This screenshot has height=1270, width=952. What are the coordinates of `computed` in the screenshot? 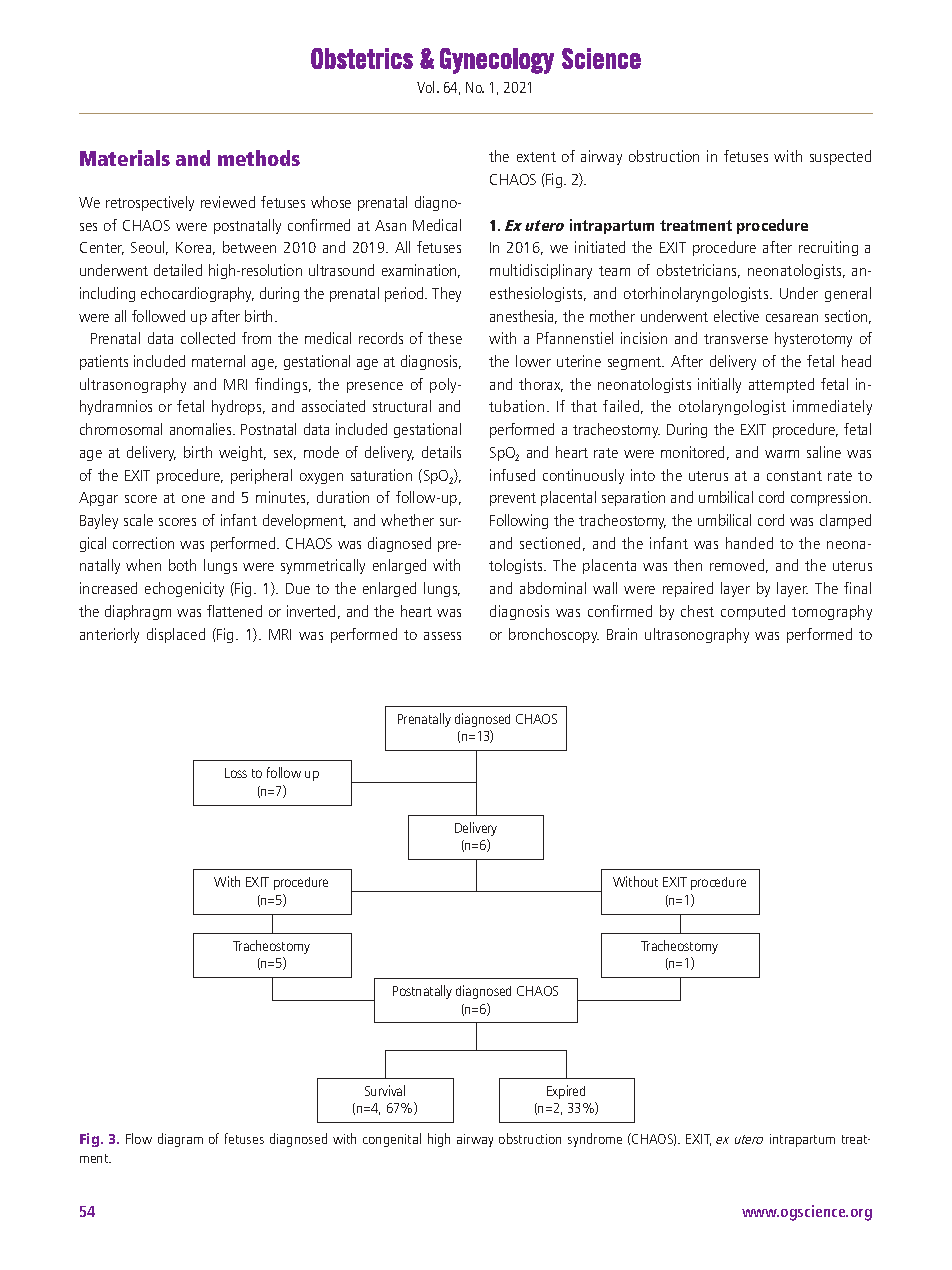 It's located at (753, 612).
